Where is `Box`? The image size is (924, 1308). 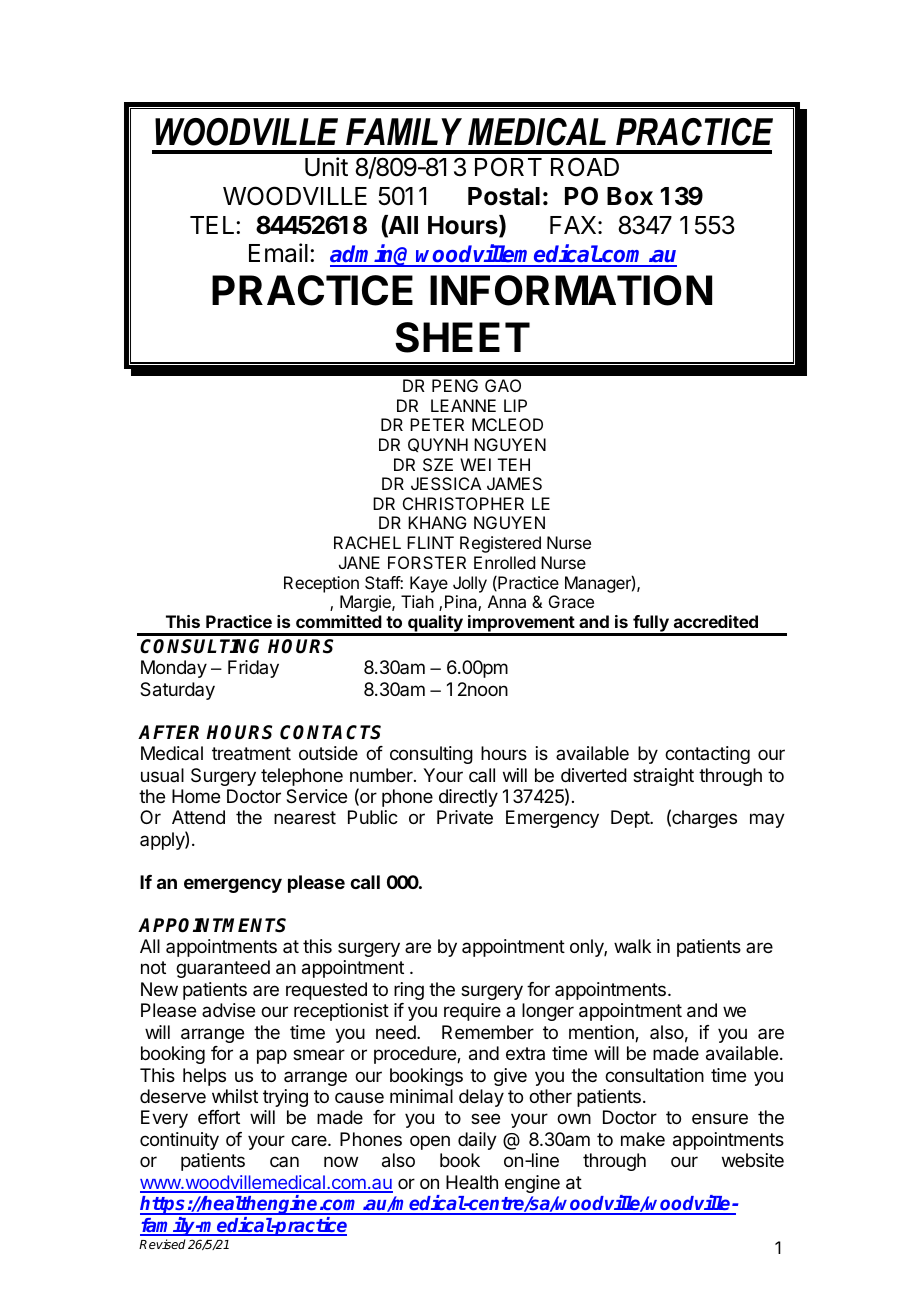
Box is located at coordinates (630, 196).
